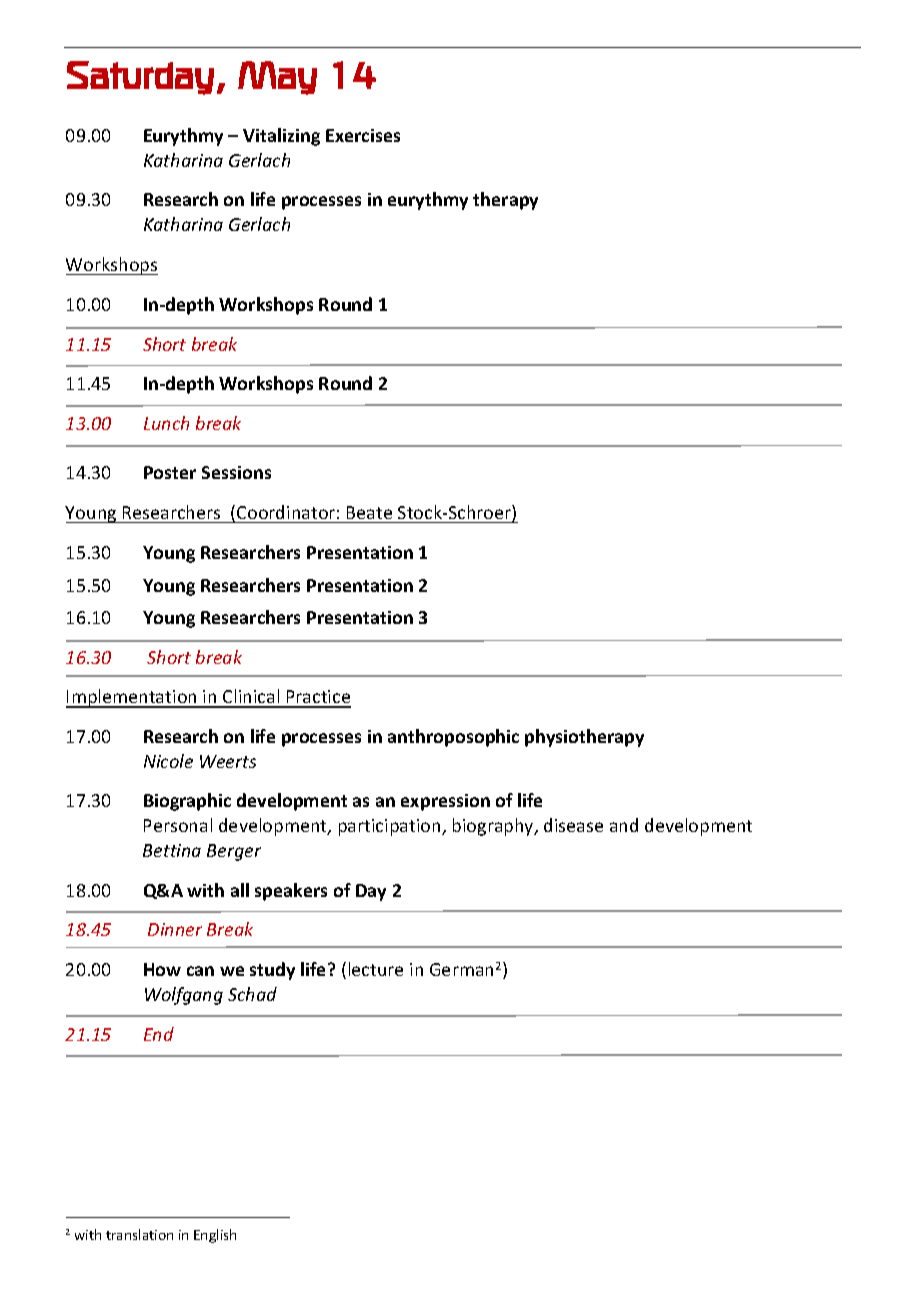 Image resolution: width=924 pixels, height=1308 pixels. I want to click on and, so click(624, 825).
